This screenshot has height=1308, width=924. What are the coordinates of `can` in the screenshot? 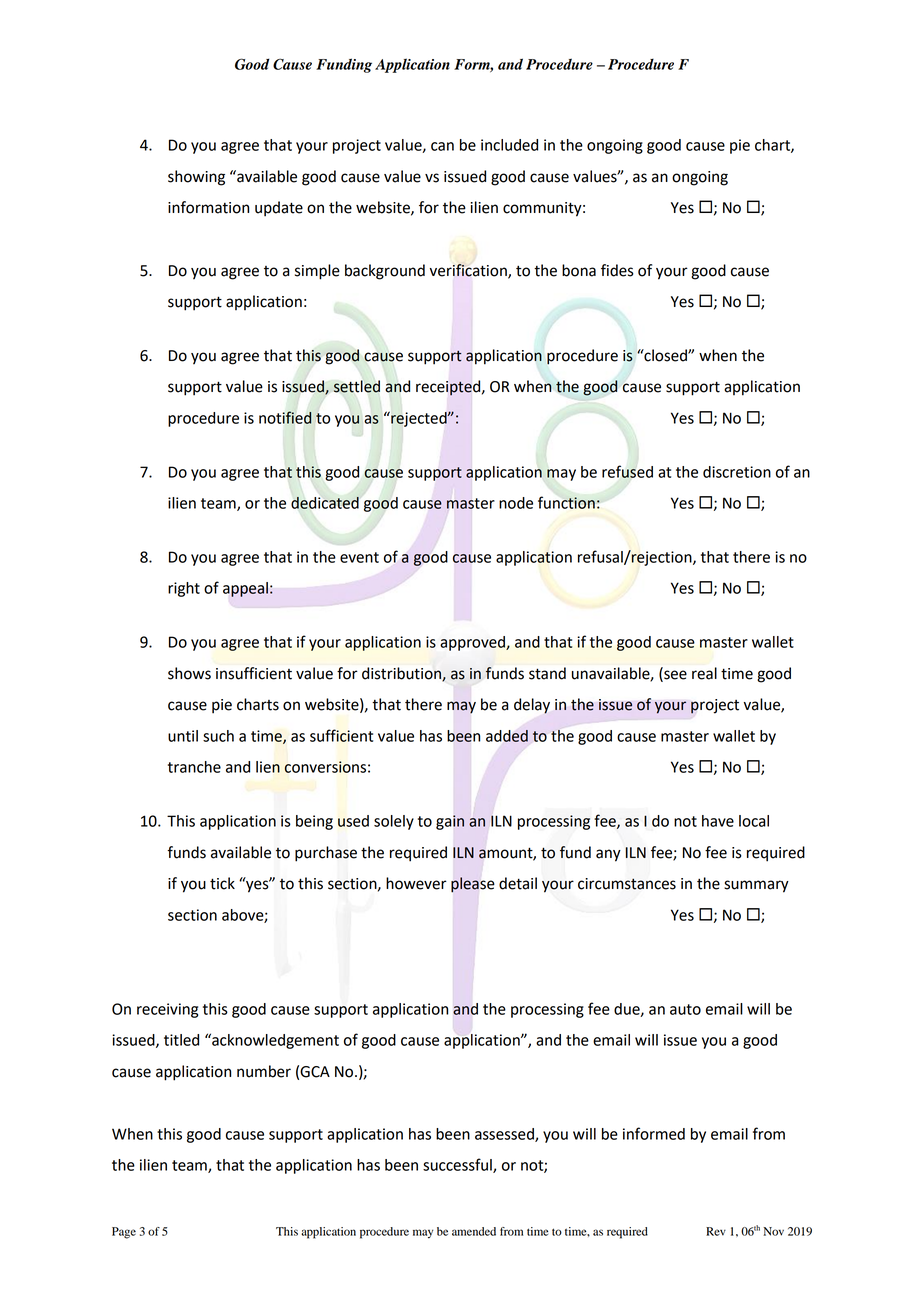 It's located at (442, 146).
